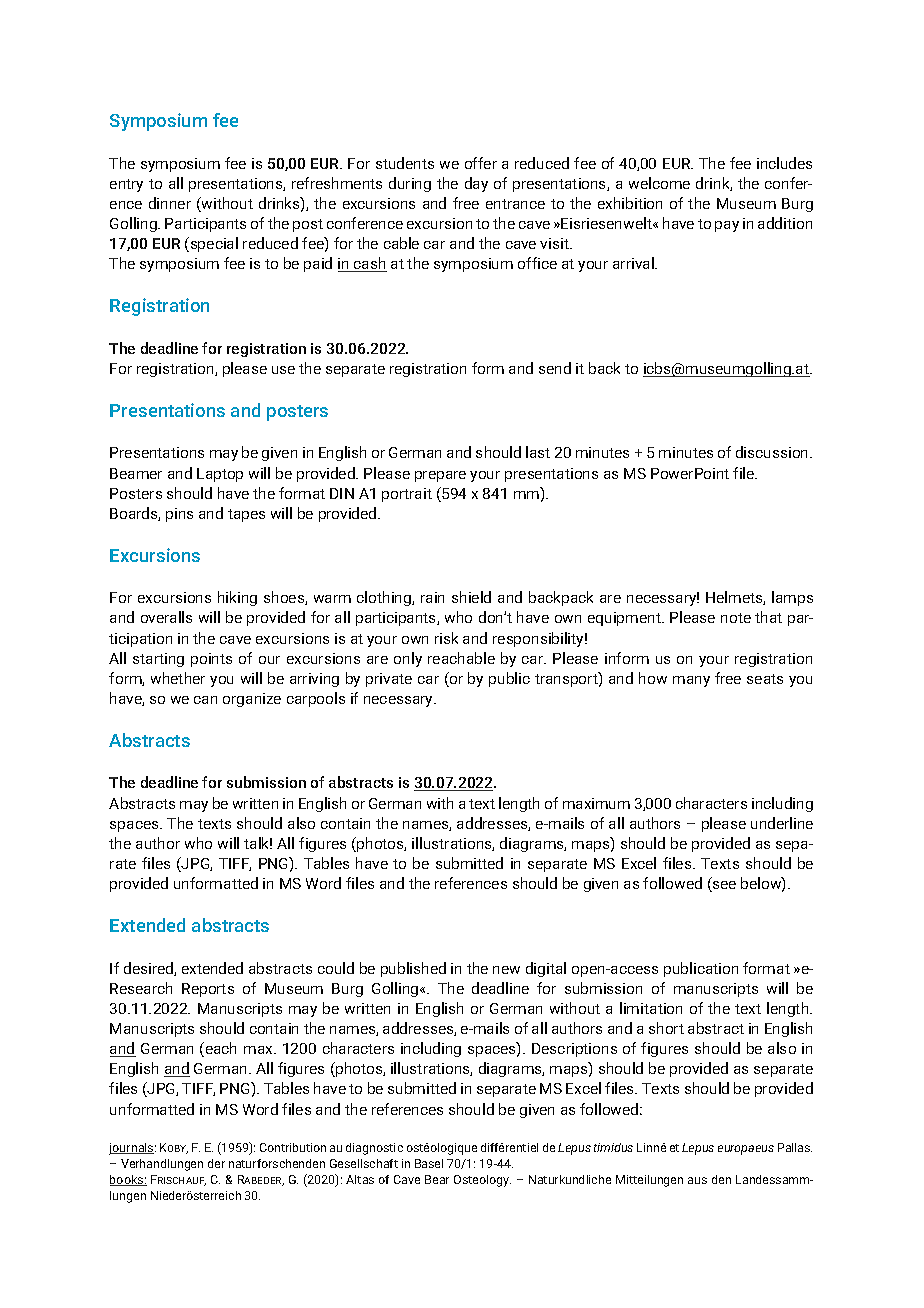  I want to click on underline, so click(782, 823).
